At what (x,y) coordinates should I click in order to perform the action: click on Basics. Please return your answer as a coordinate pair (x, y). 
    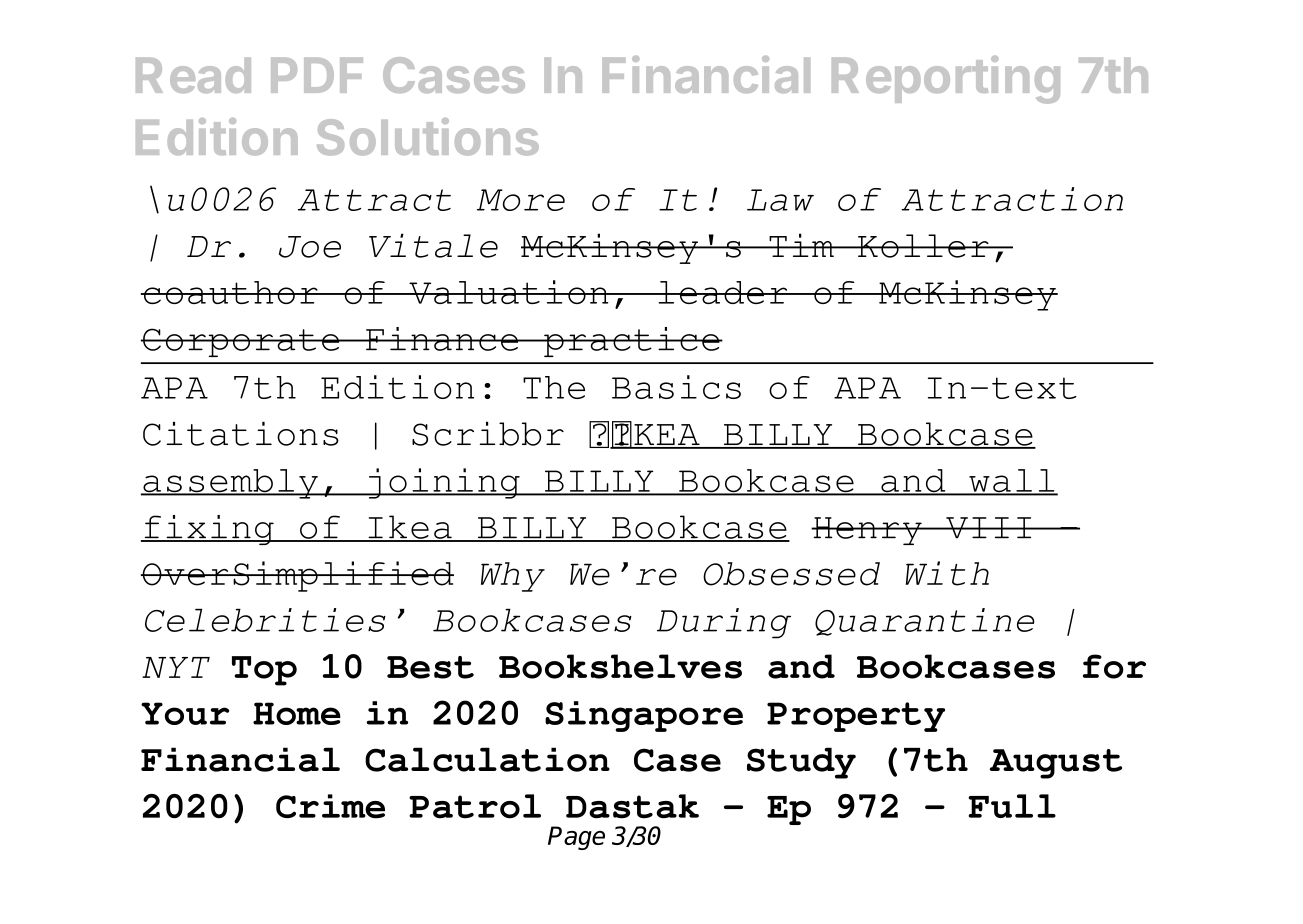
    Looking at the image, I should click on (676, 387).
